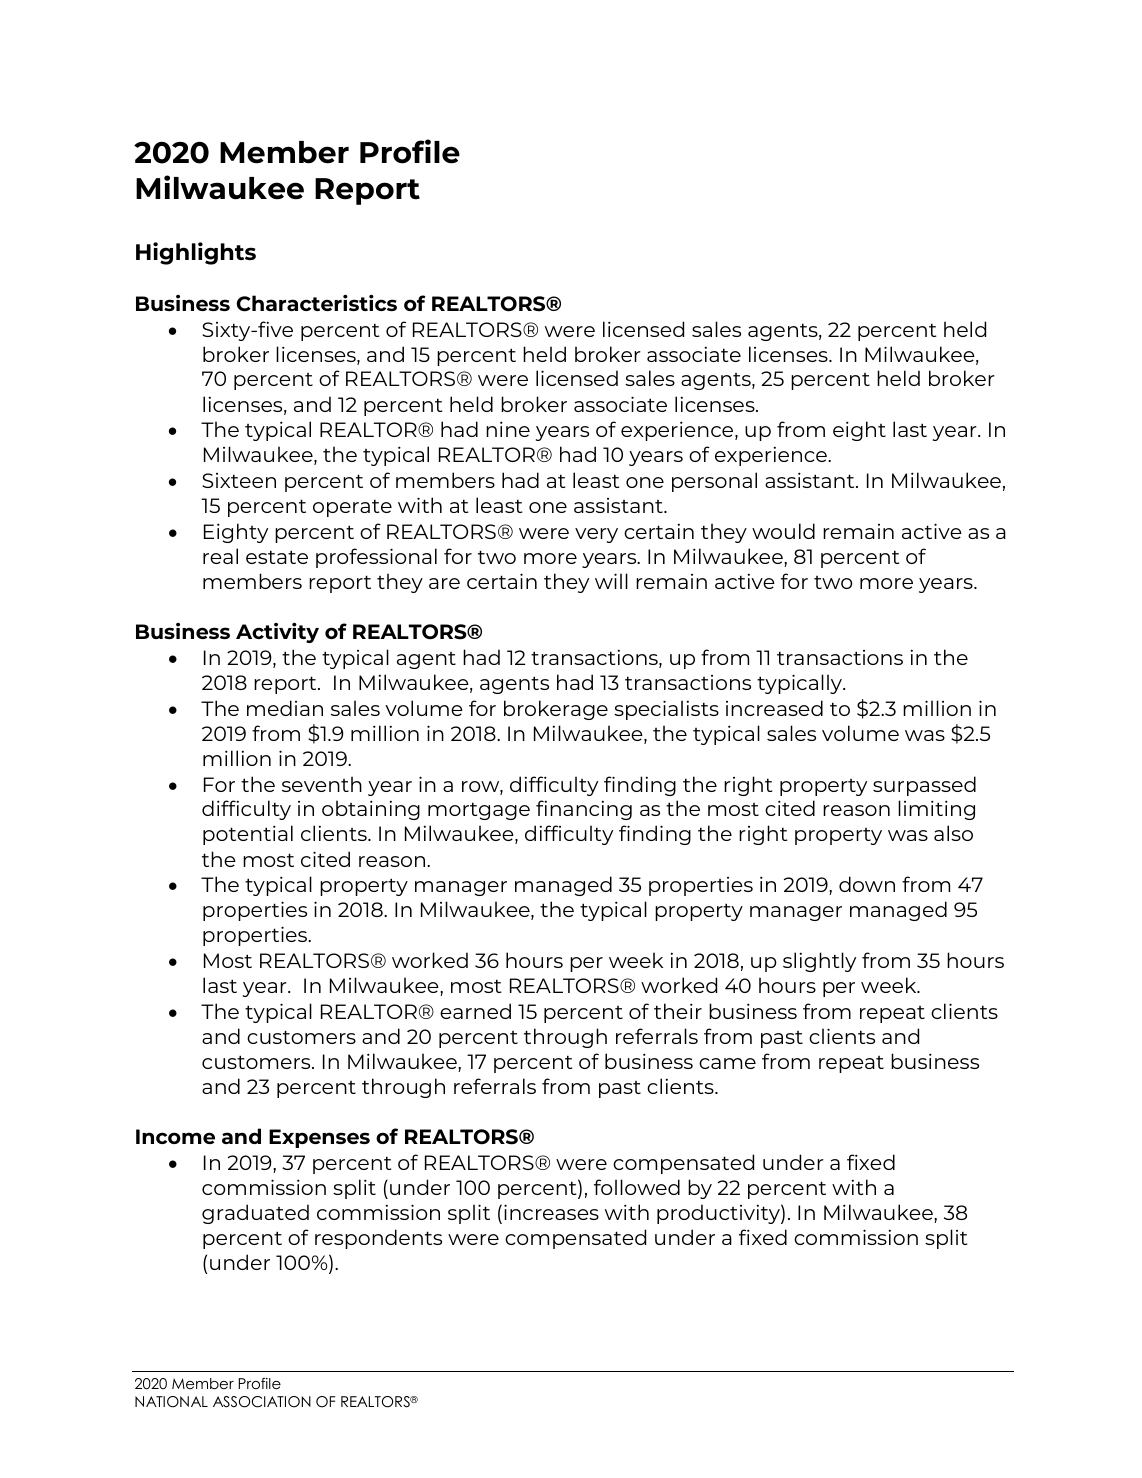 The height and width of the screenshot is (1478, 1142). What do you see at coordinates (867, 884) in the screenshot?
I see `down` at bounding box center [867, 884].
